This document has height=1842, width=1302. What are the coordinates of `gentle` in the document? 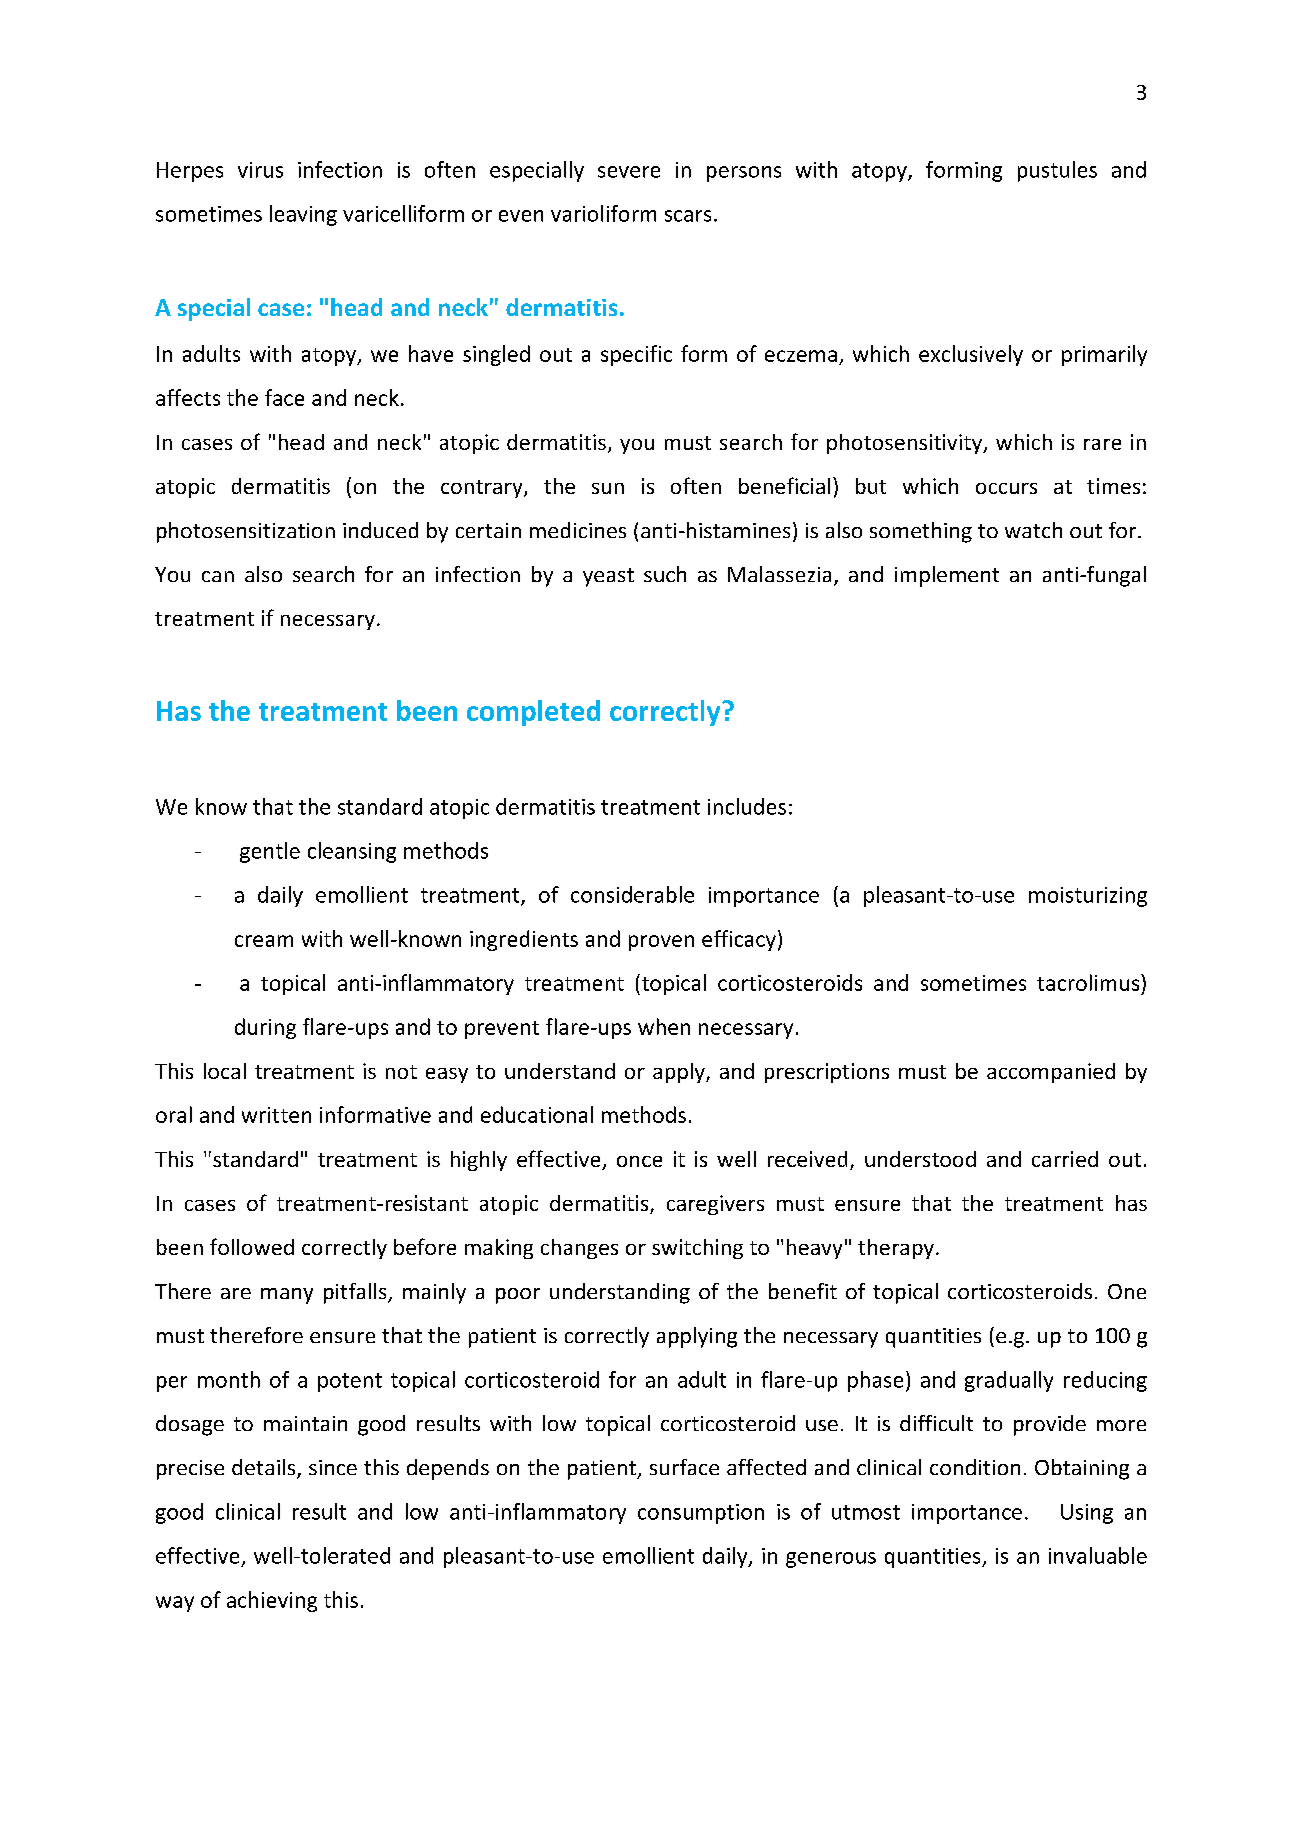 It's located at (270, 852).
